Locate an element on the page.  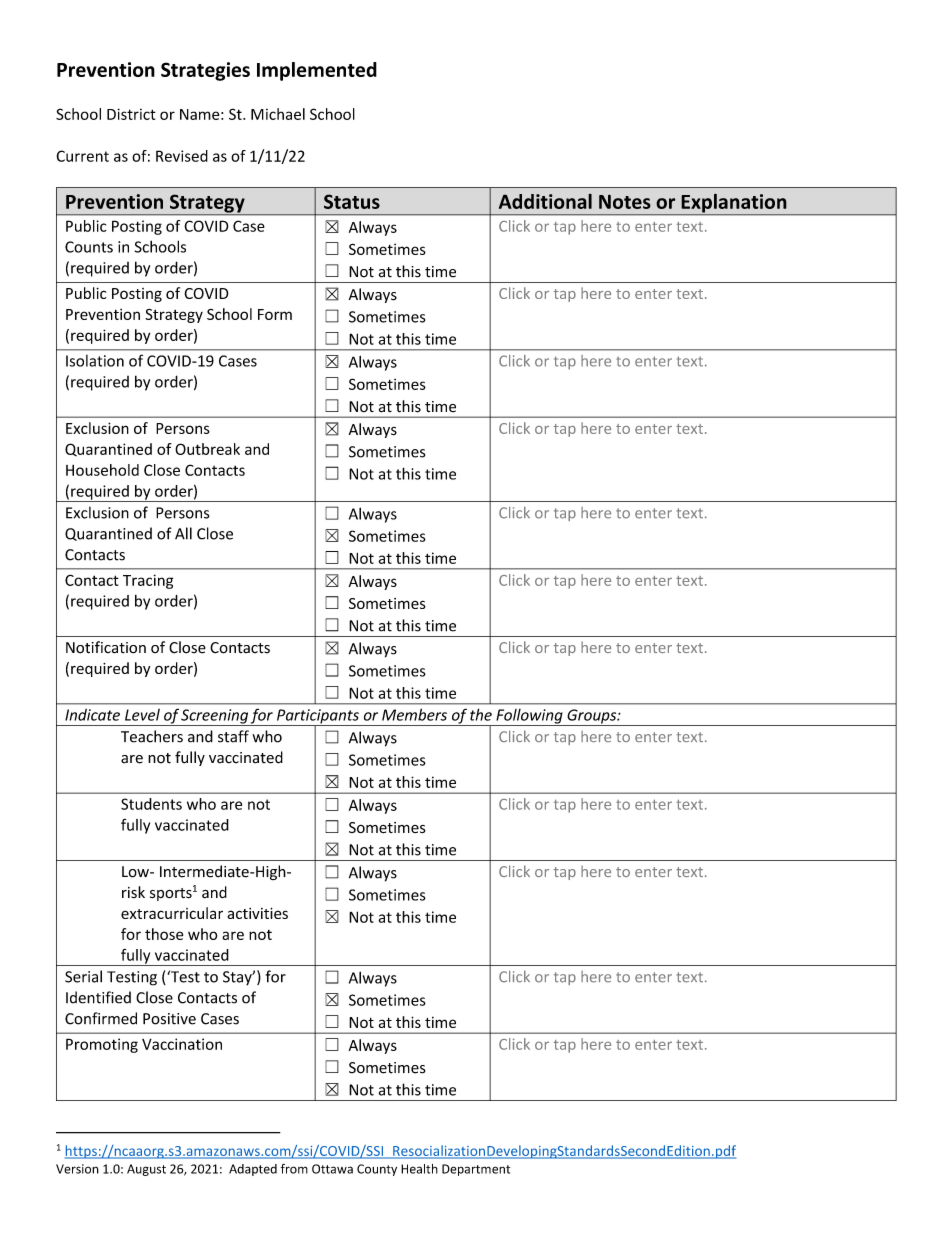
Notes is located at coordinates (625, 201).
